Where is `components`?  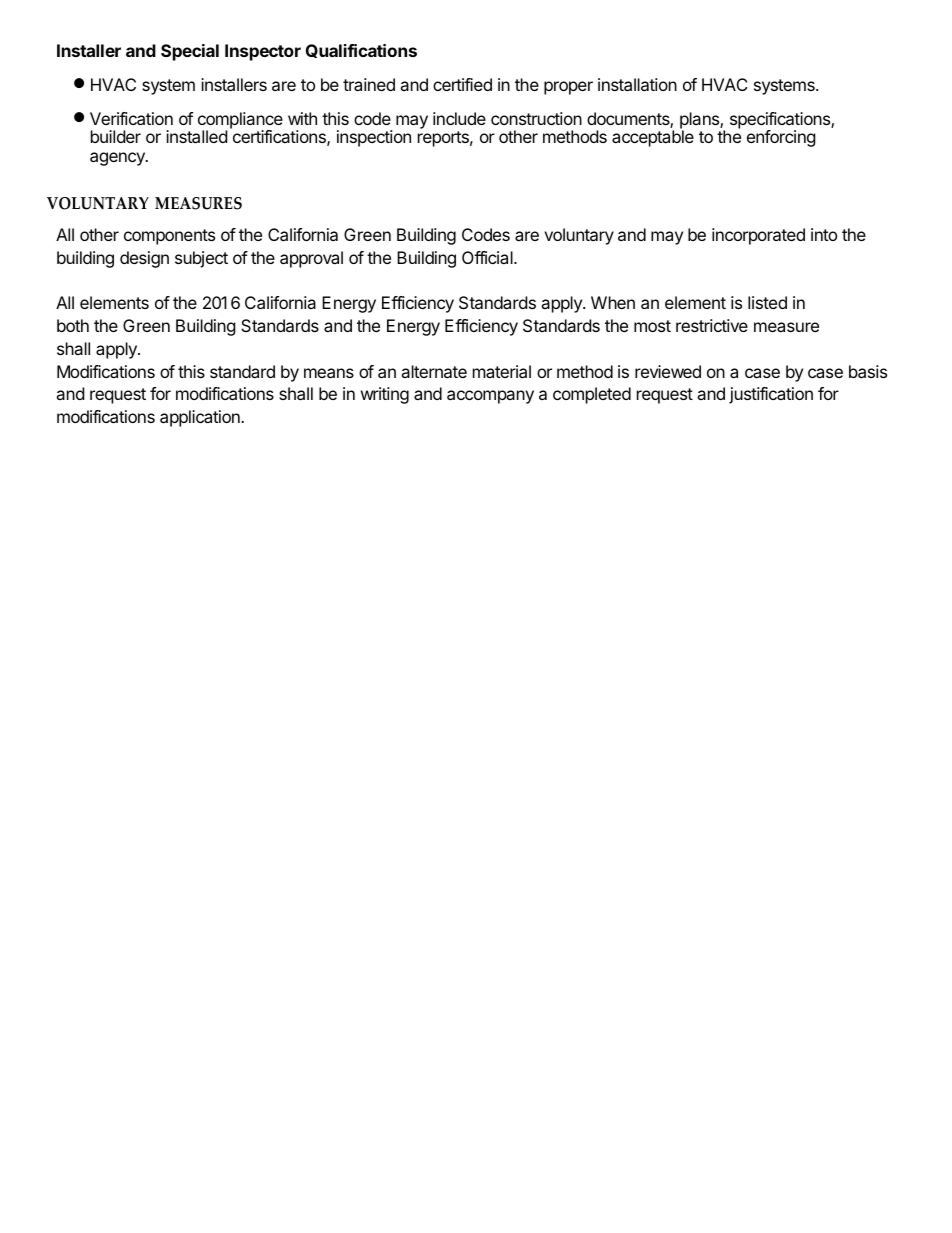
components is located at coordinates (169, 237).
